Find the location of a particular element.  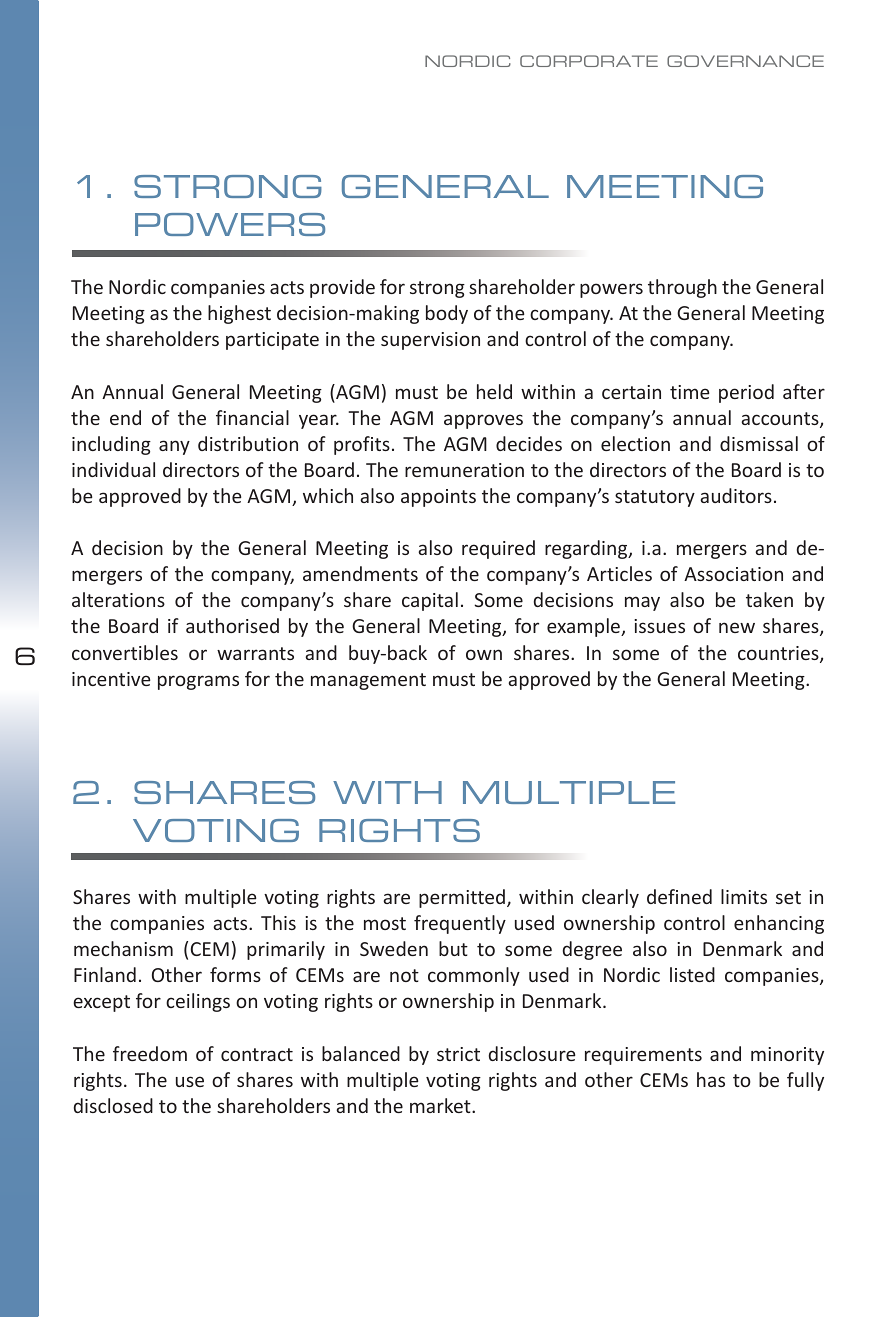

highest is located at coordinates (239, 314).
